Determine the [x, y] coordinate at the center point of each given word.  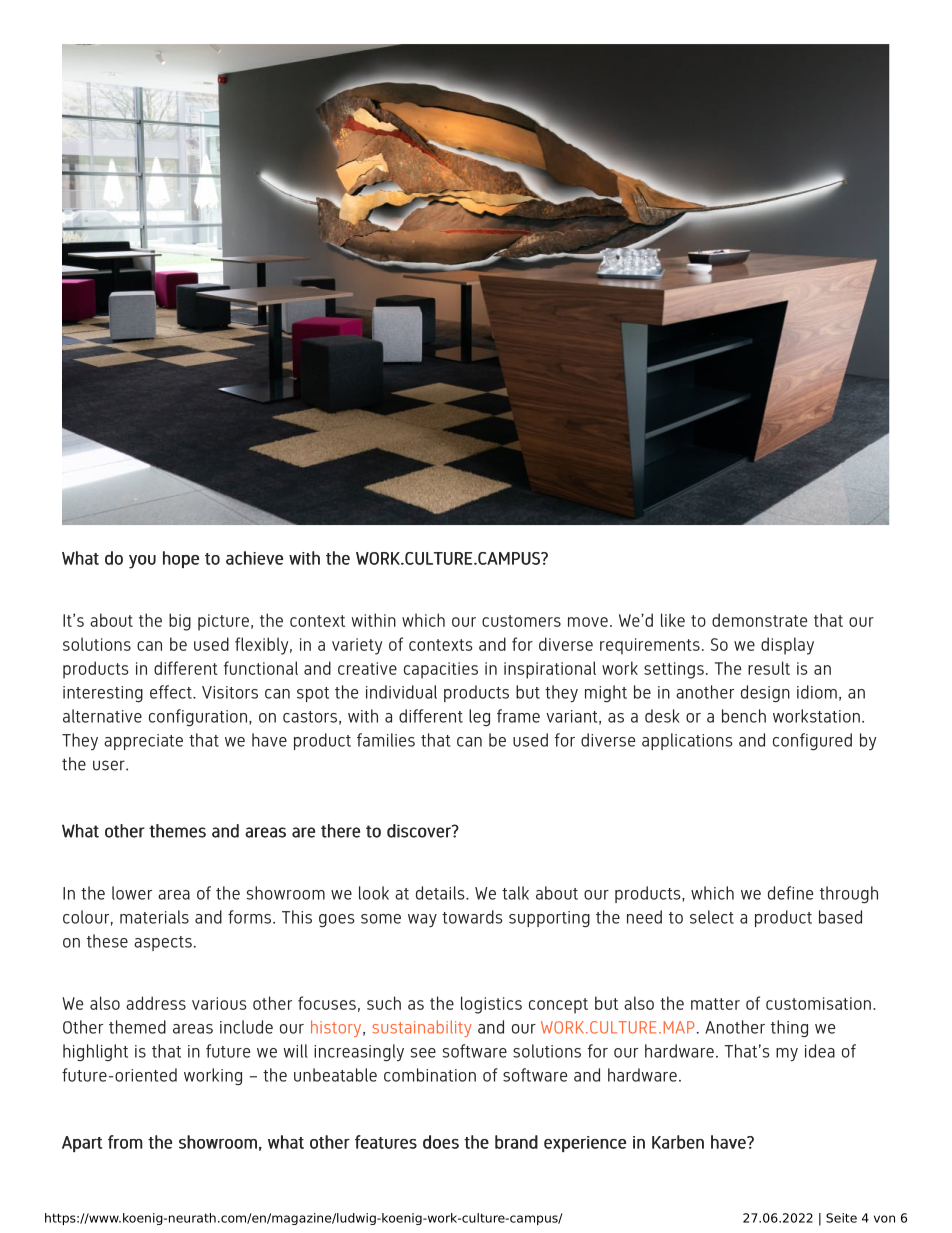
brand [516, 1142]
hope [181, 559]
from [125, 1142]
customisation [818, 1003]
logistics [491, 1005]
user [110, 765]
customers [521, 621]
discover [420, 831]
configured [812, 741]
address [156, 1003]
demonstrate [759, 620]
